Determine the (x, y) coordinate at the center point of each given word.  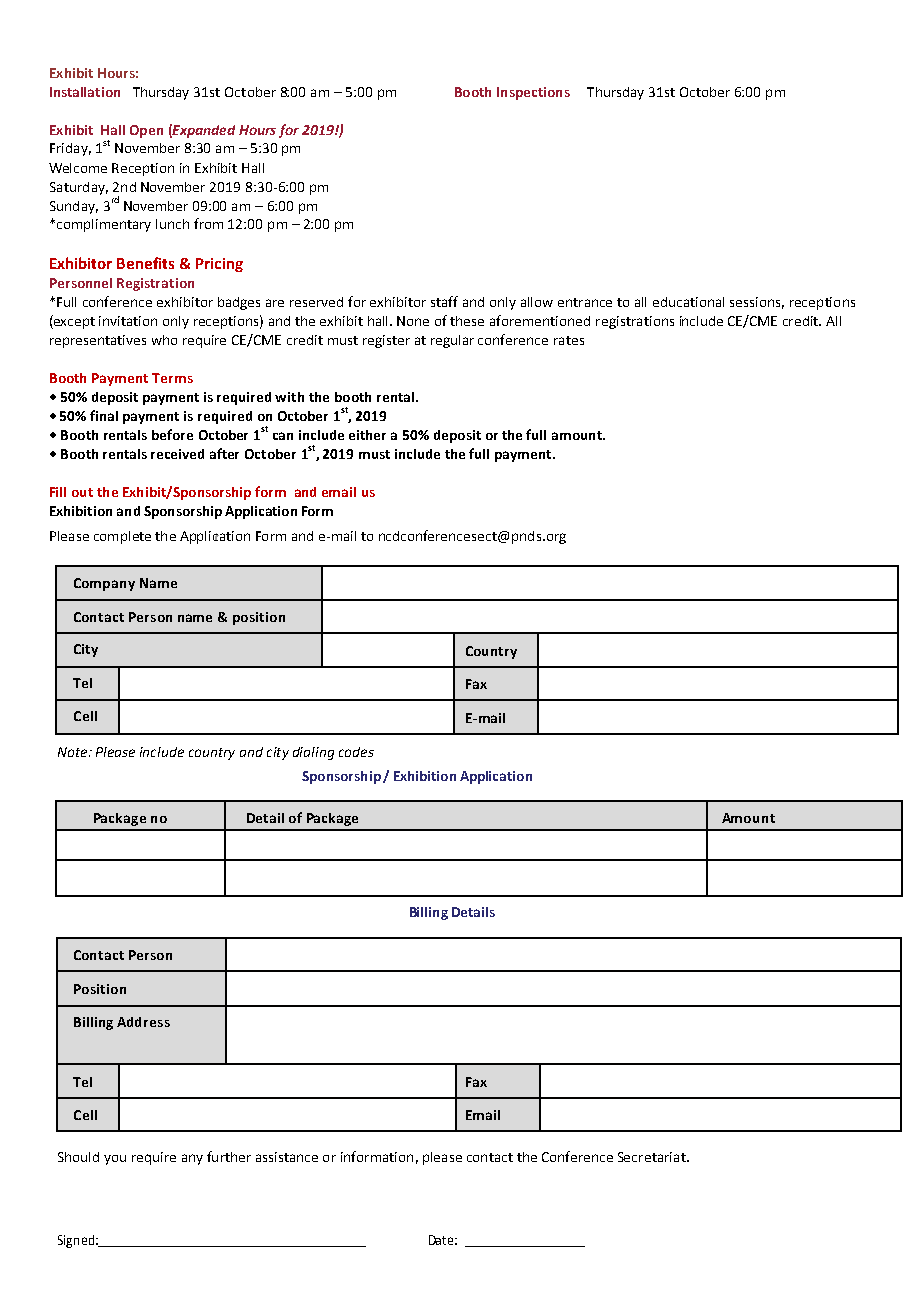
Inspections (533, 93)
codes (356, 752)
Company (104, 584)
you (115, 1160)
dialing (313, 753)
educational (688, 302)
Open (146, 131)
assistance (287, 1157)
